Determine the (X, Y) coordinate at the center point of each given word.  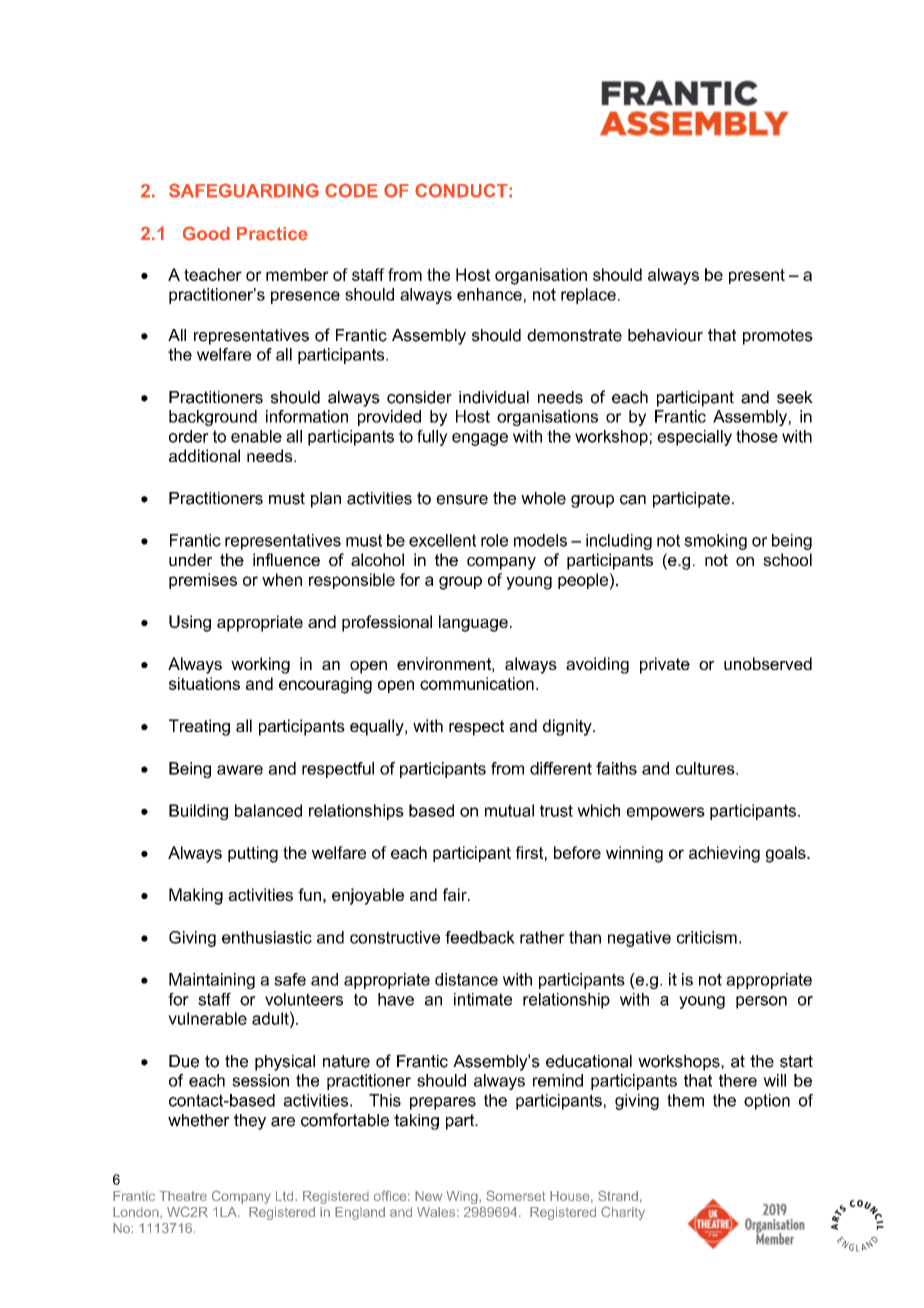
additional (204, 455)
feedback (480, 937)
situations (204, 683)
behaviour (665, 335)
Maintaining (212, 981)
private (665, 665)
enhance (489, 294)
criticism (707, 937)
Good (206, 233)
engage (480, 439)
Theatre (183, 1196)
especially (694, 438)
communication (477, 683)
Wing (463, 1197)
